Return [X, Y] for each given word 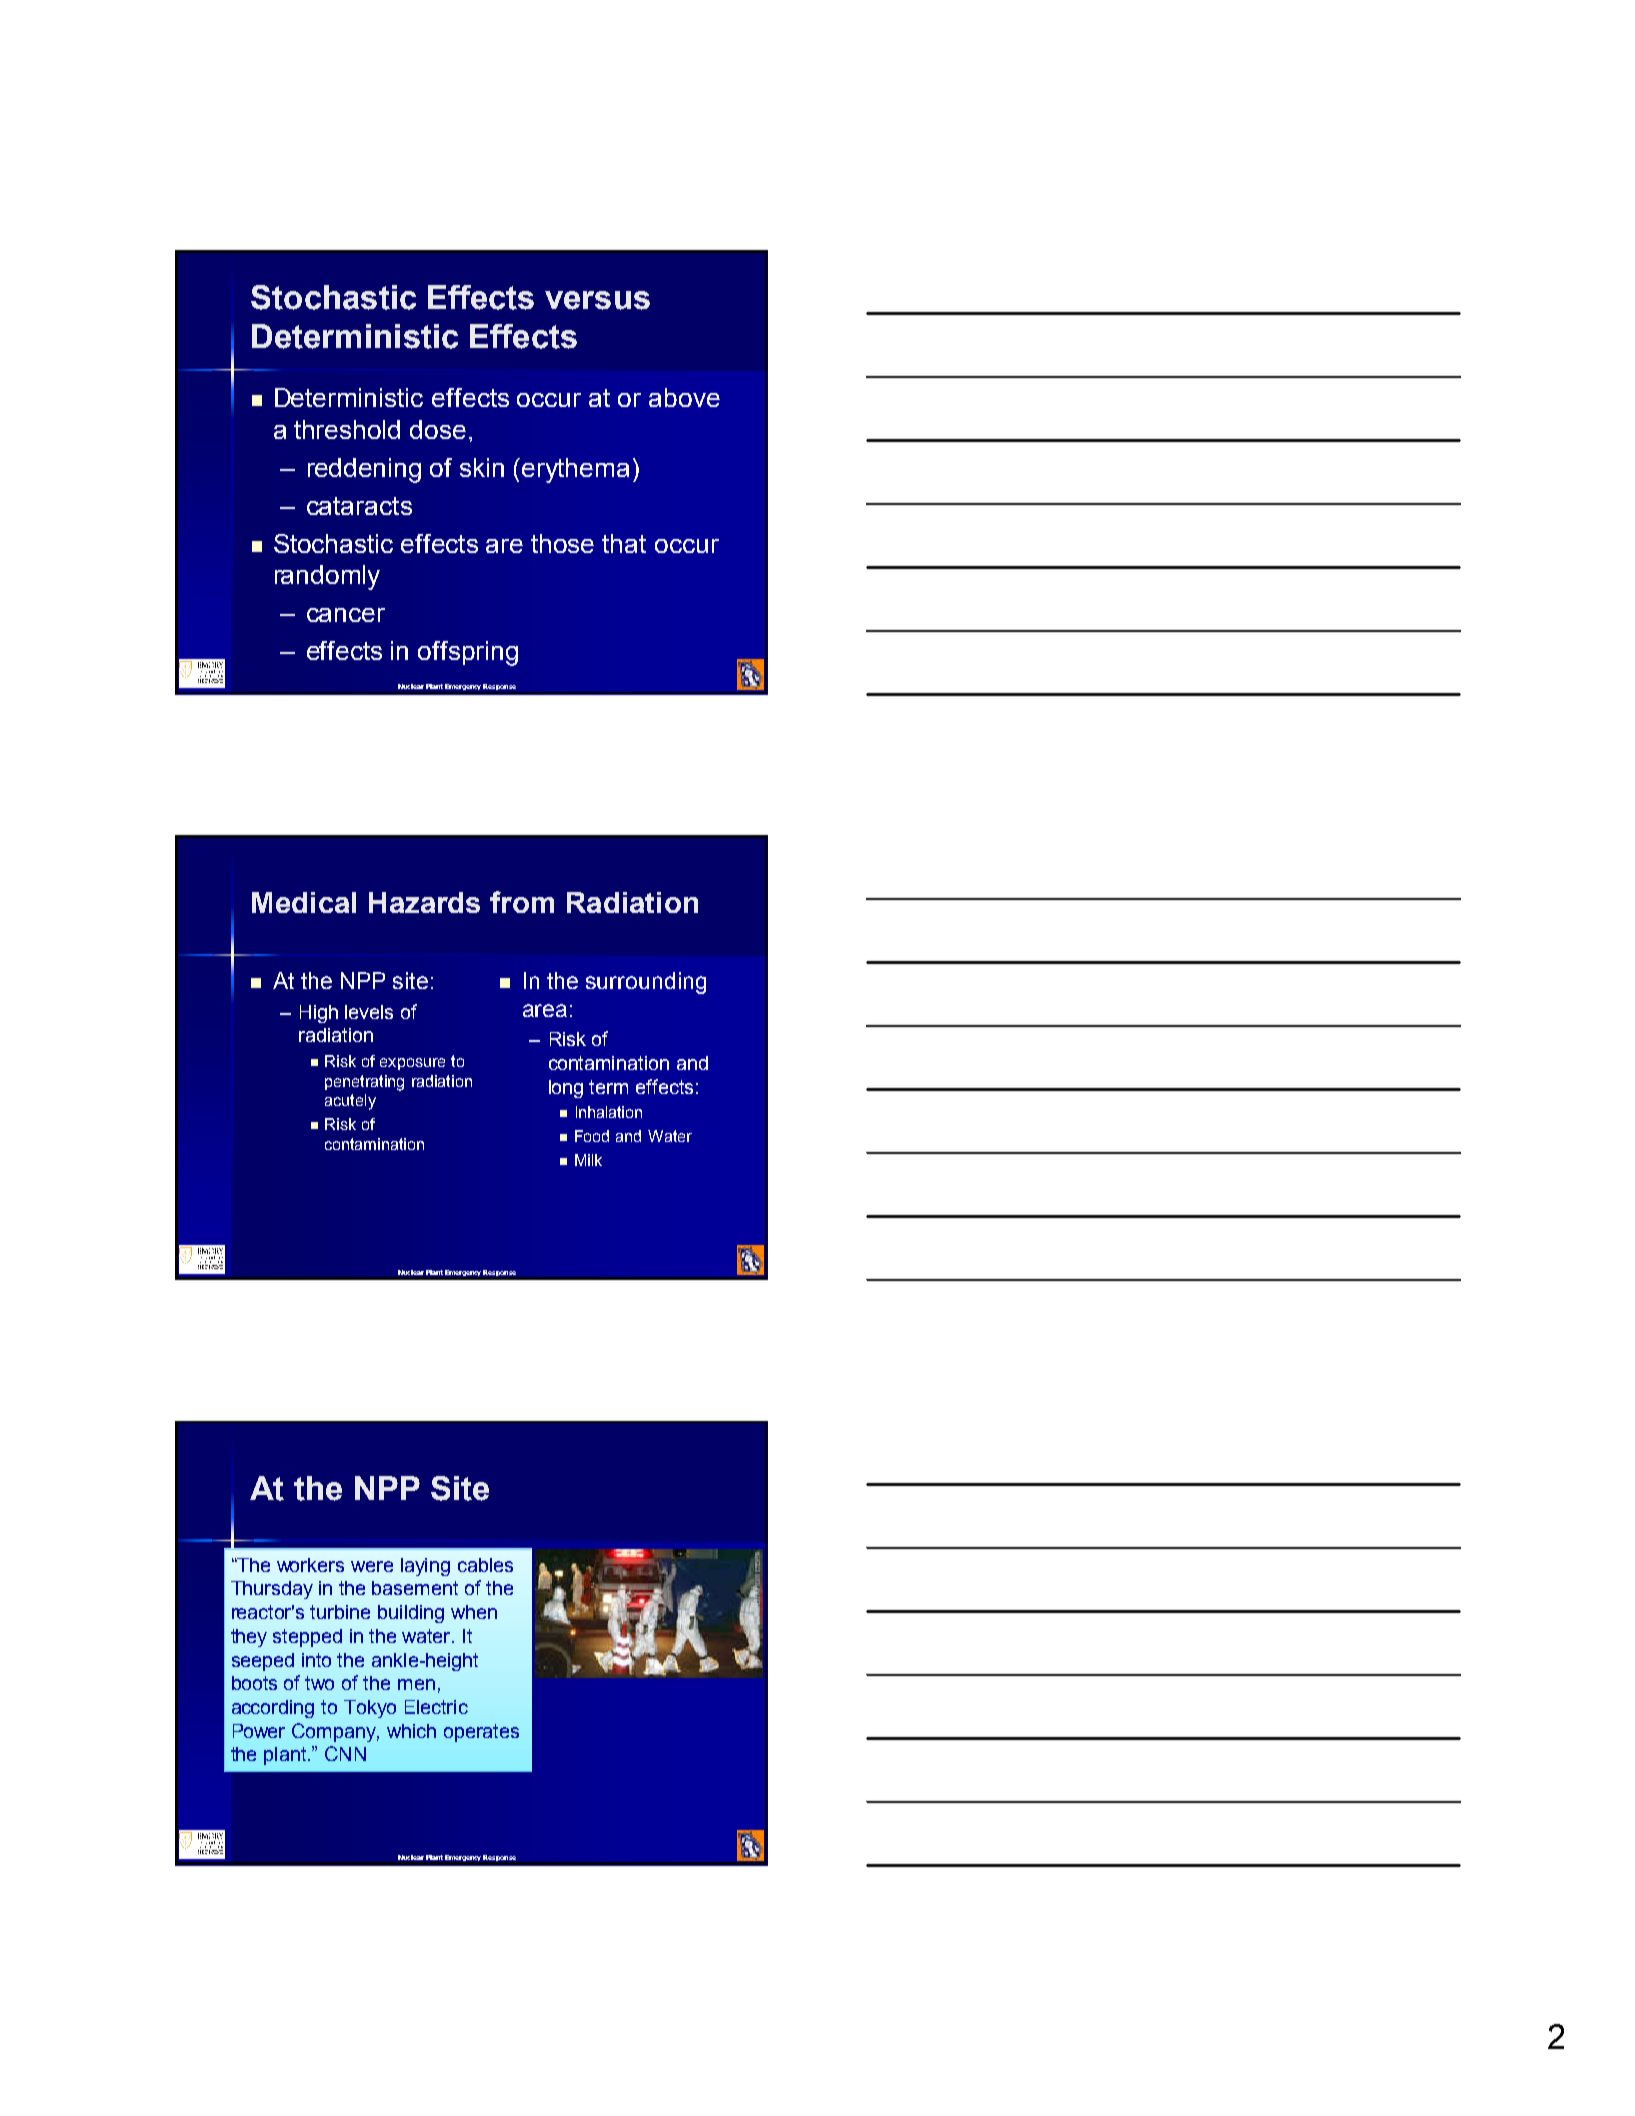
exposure [412, 1064]
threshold [347, 429]
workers [310, 1565]
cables [485, 1565]
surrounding [646, 983]
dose [438, 429]
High [319, 1014]
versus [597, 300]
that [624, 543]
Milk [588, 1160]
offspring [468, 653]
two [319, 1683]
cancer [346, 615]
